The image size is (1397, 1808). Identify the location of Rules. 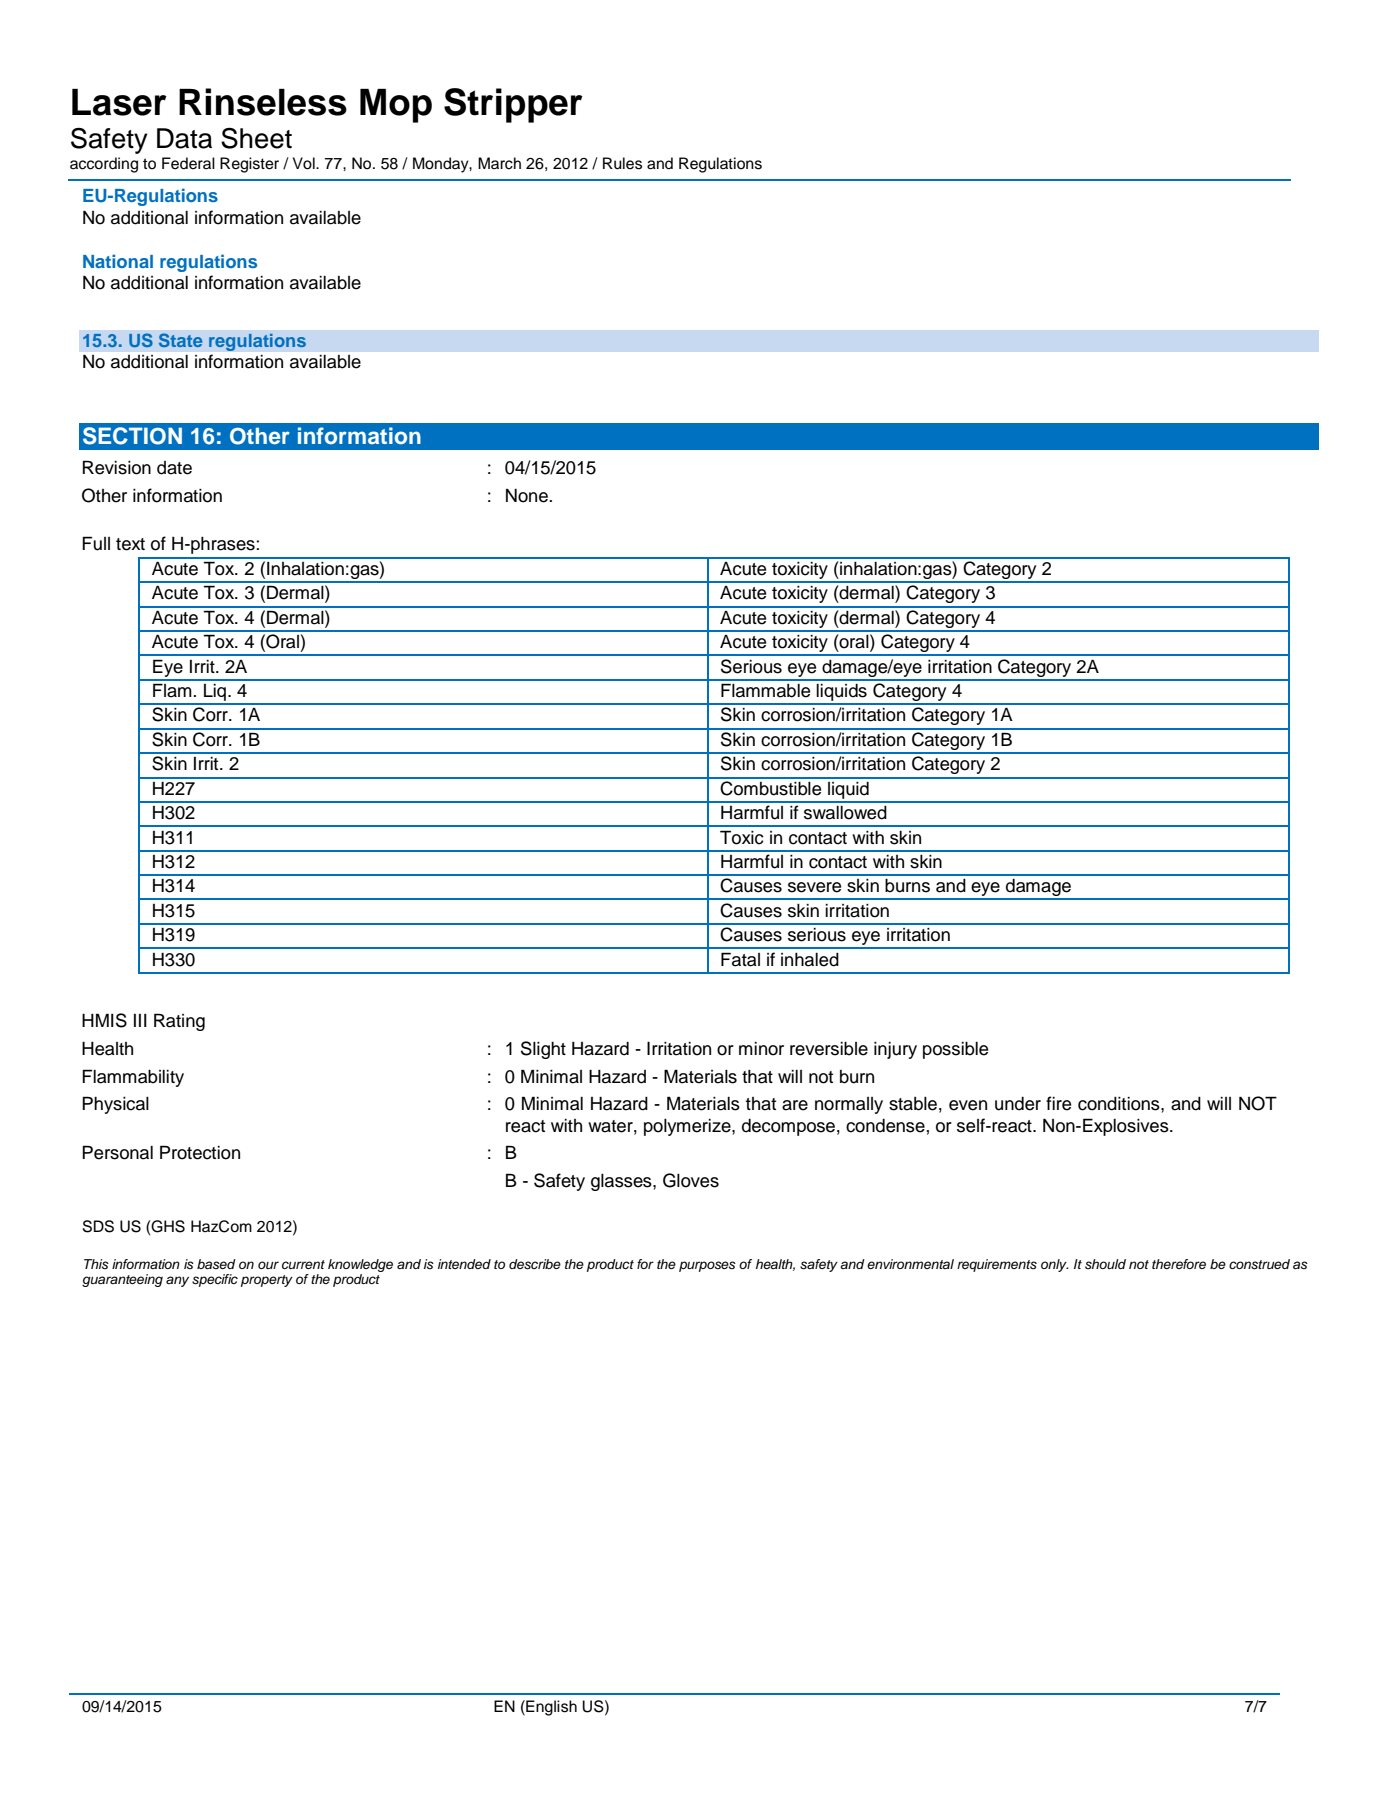
(622, 163).
